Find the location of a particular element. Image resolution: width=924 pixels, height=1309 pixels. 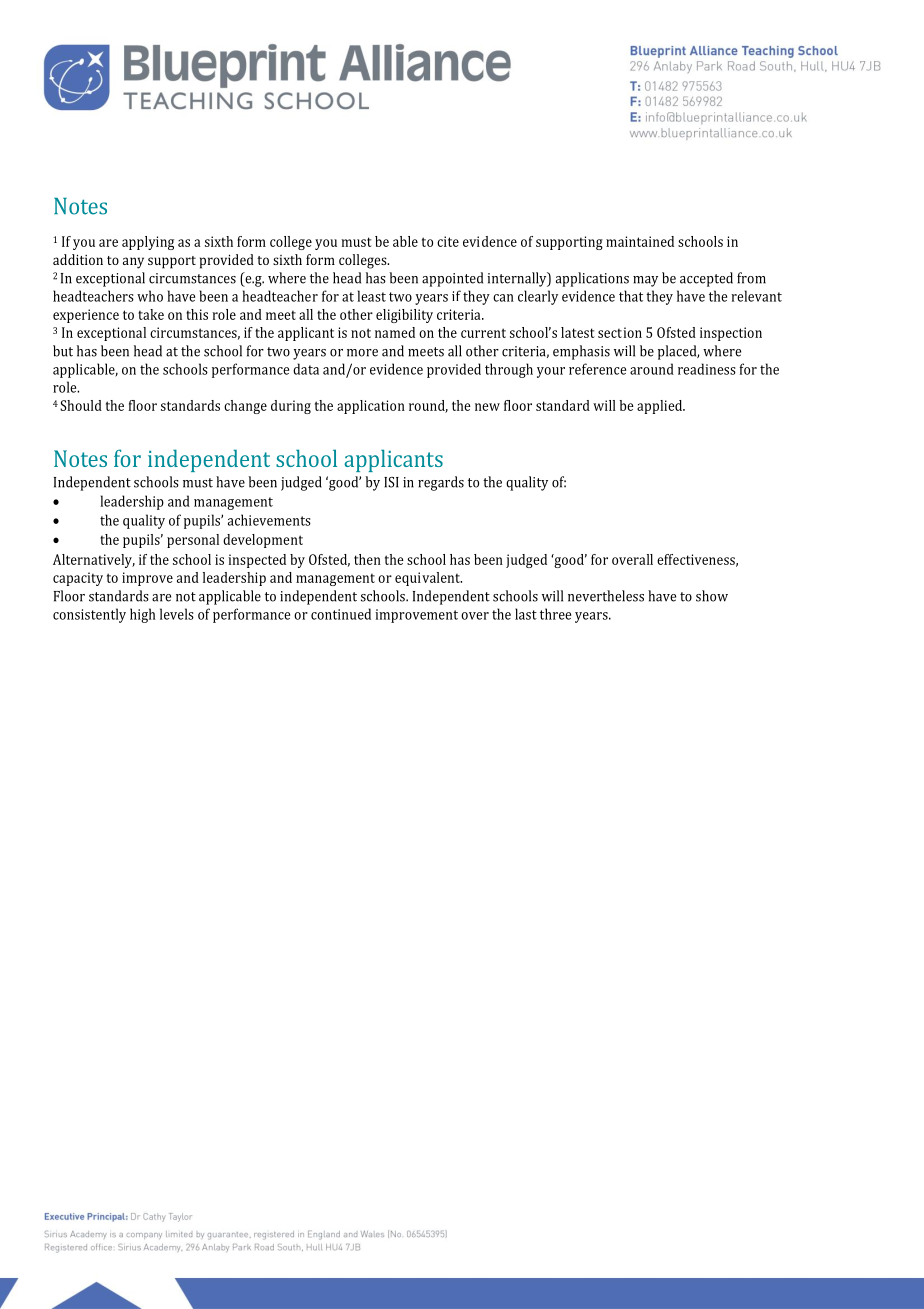

show is located at coordinates (712, 596).
